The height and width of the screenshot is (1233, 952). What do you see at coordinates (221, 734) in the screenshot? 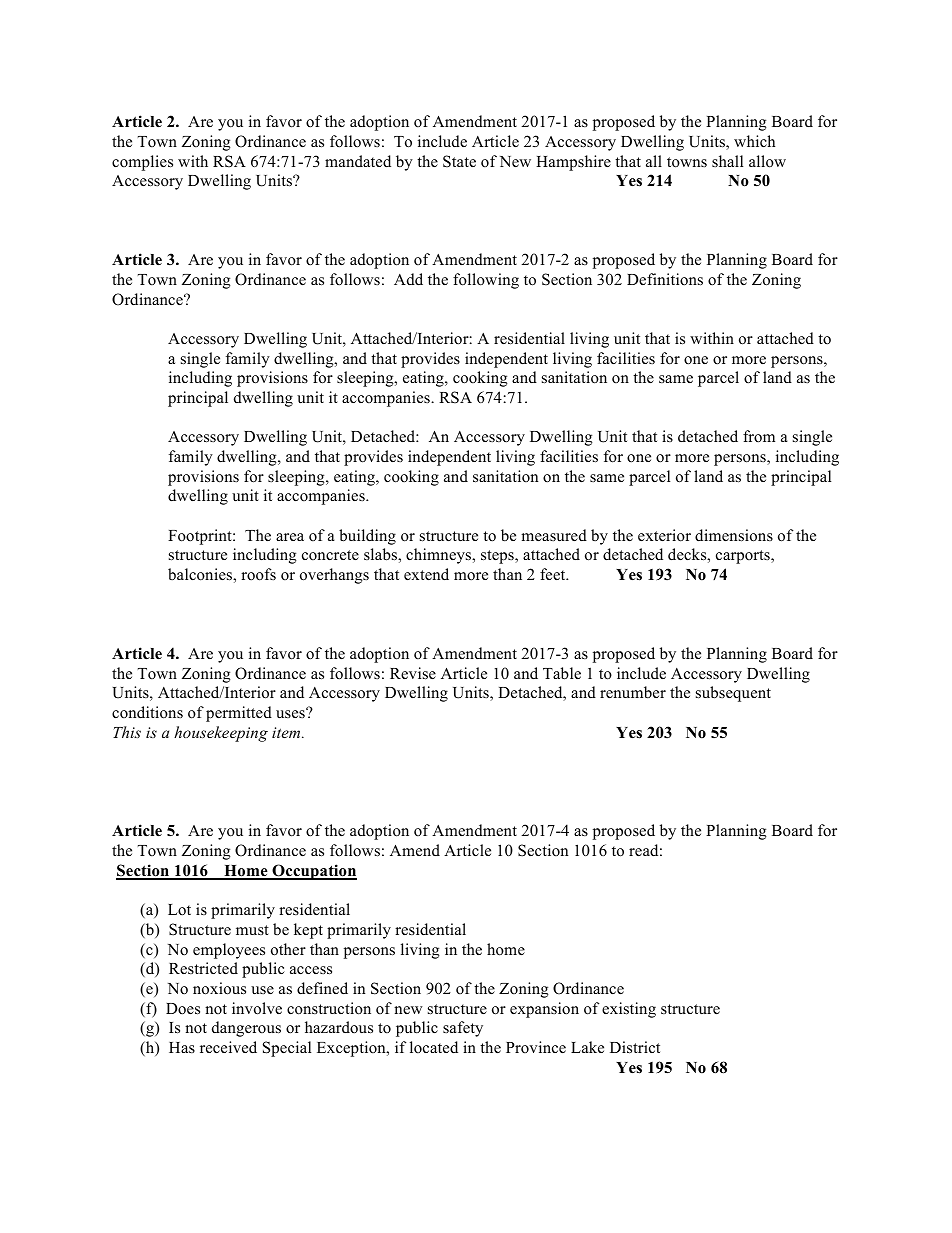
I see `housekeeping` at bounding box center [221, 734].
